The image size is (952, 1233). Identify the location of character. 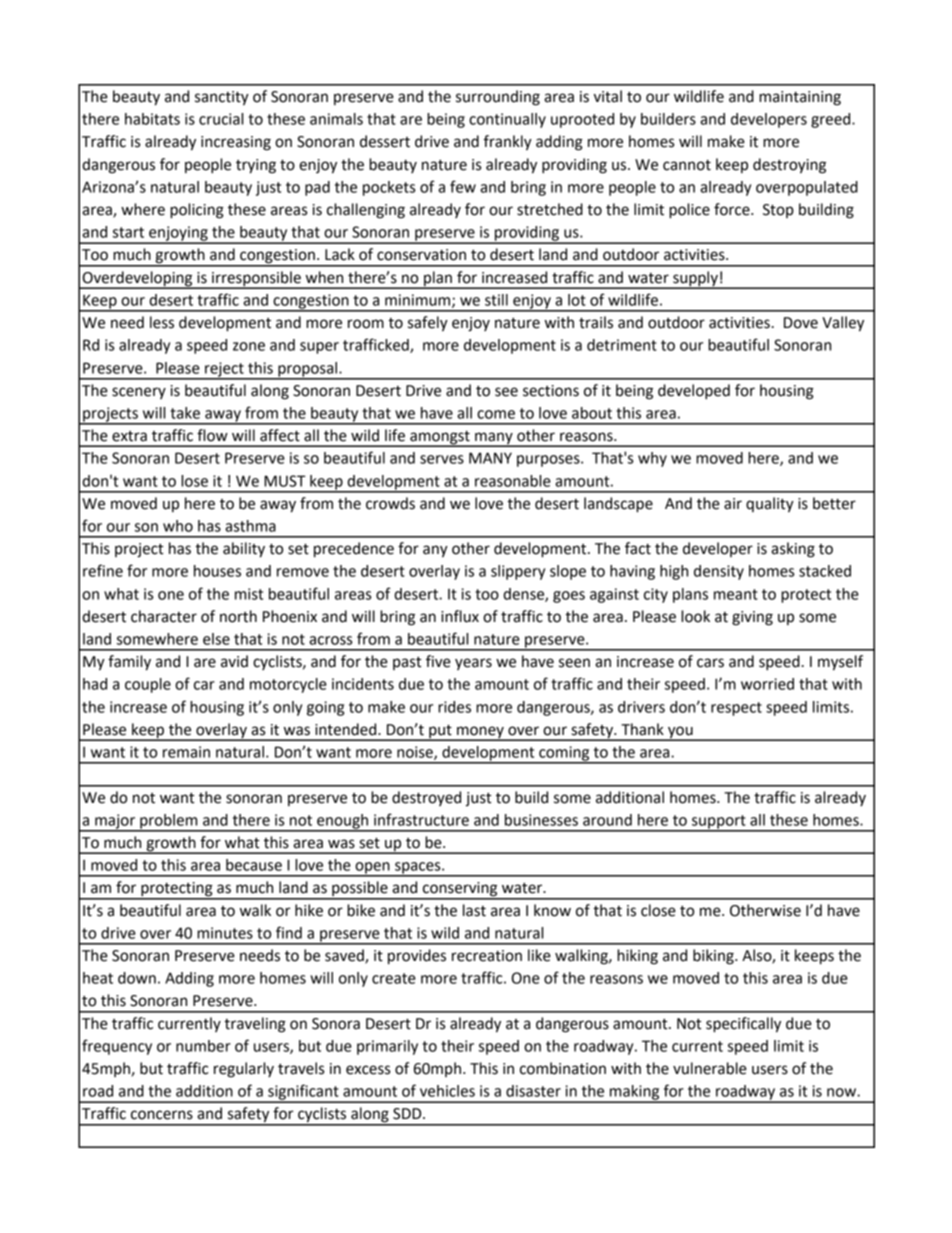
(164, 616).
